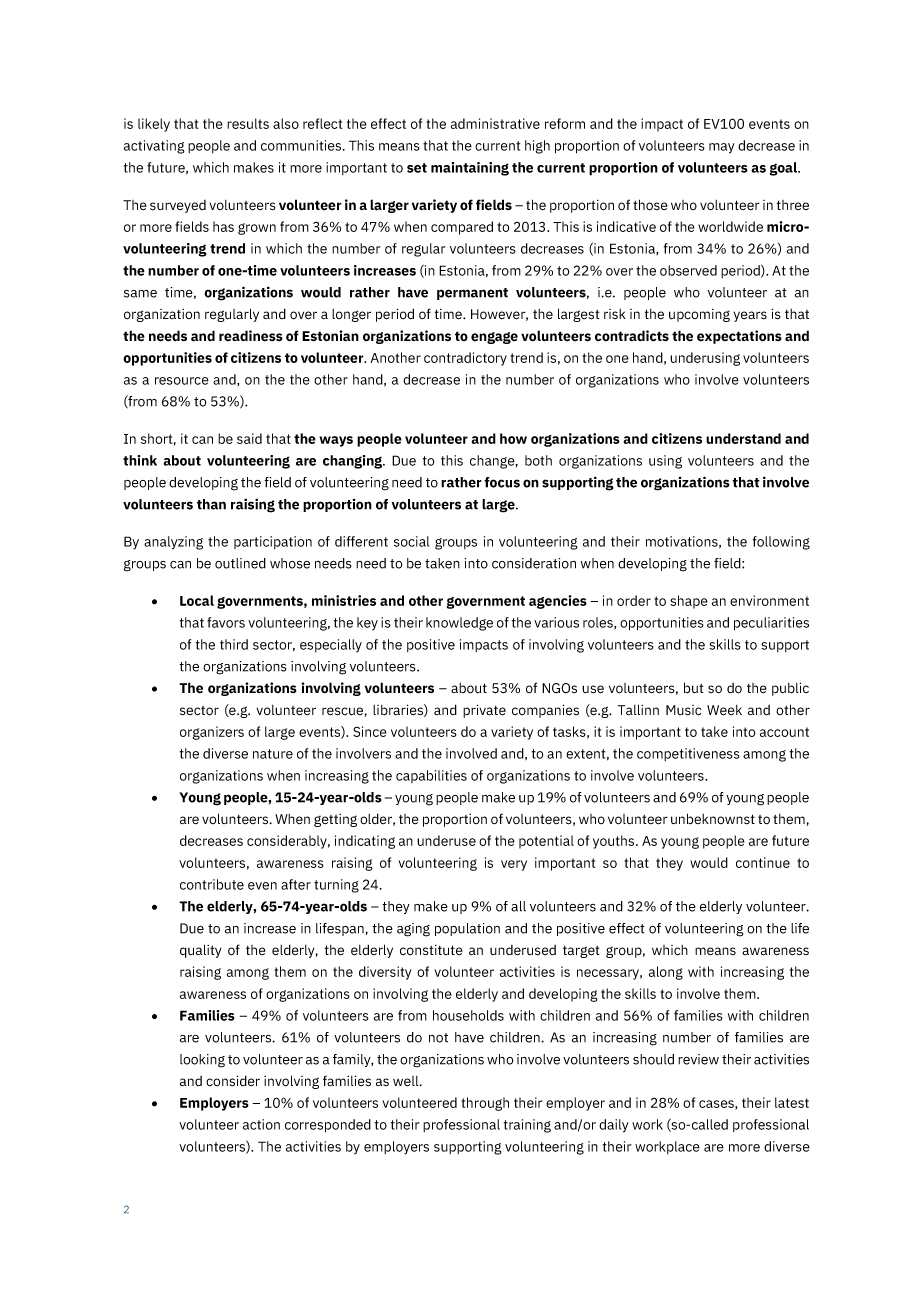 The height and width of the page is (1309, 924). Describe the element at coordinates (411, 541) in the page. I see `social` at that location.
